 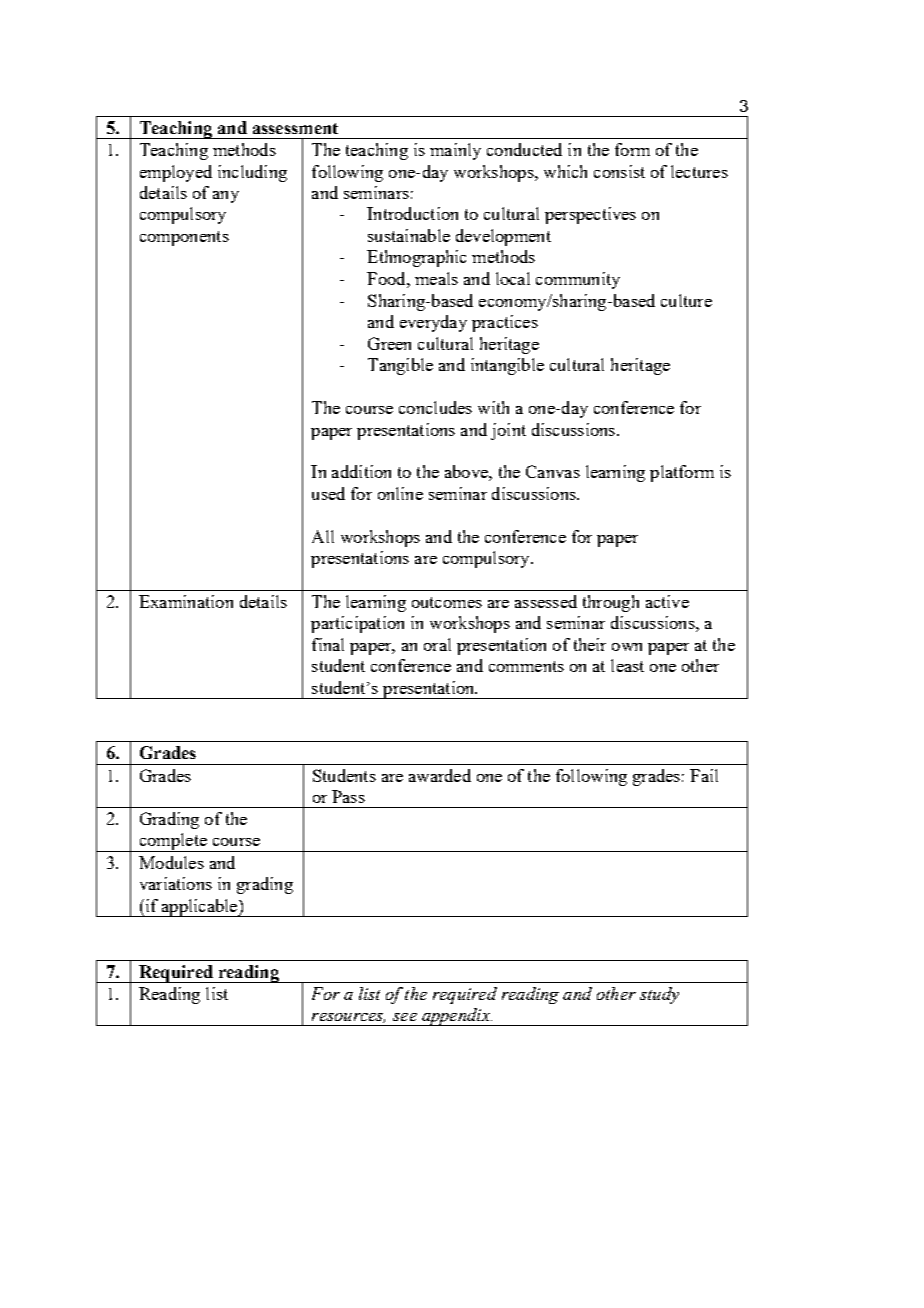 What do you see at coordinates (619, 171) in the page?
I see `consist` at bounding box center [619, 171].
